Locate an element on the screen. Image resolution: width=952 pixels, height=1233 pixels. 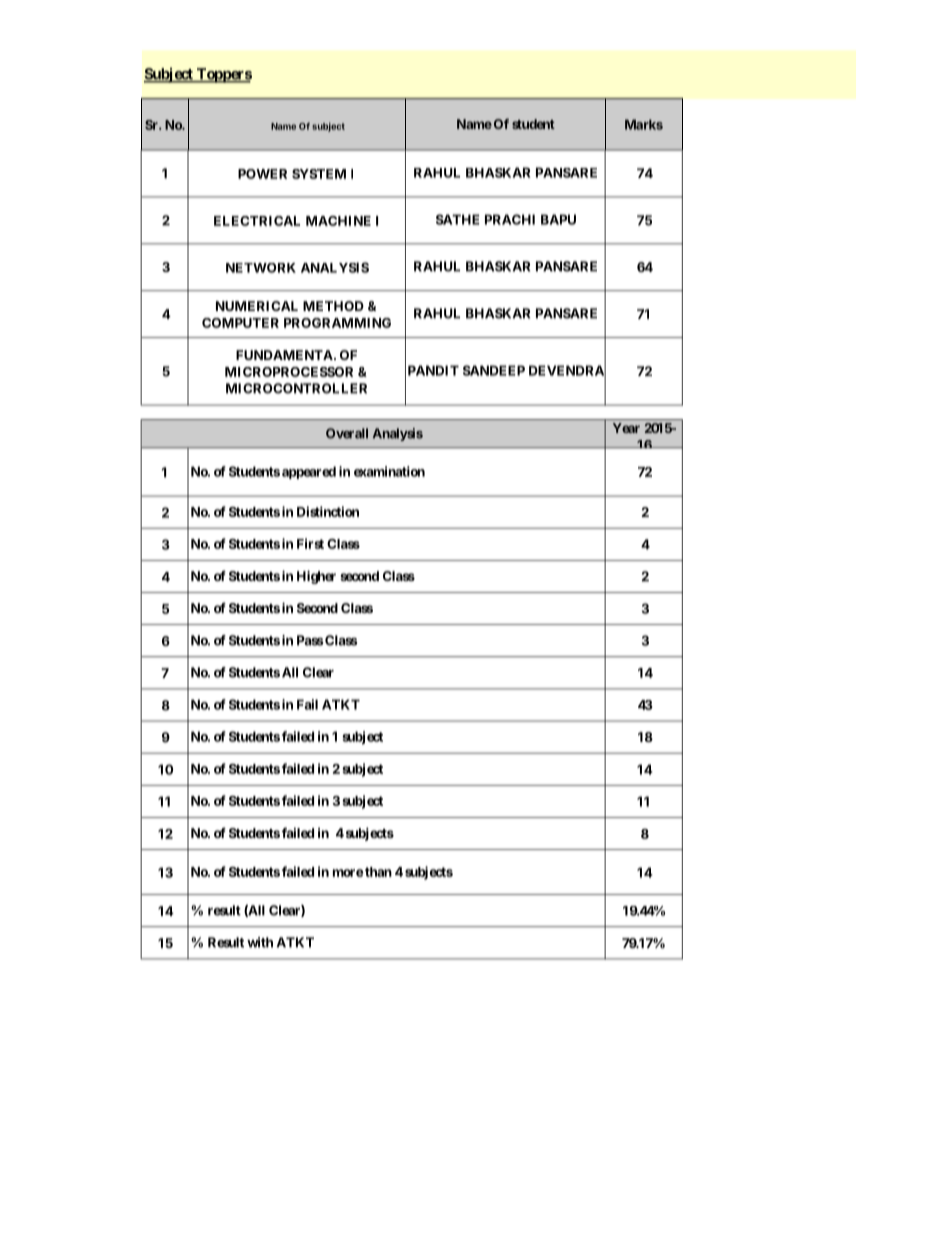
SYSTEM is located at coordinates (319, 174).
